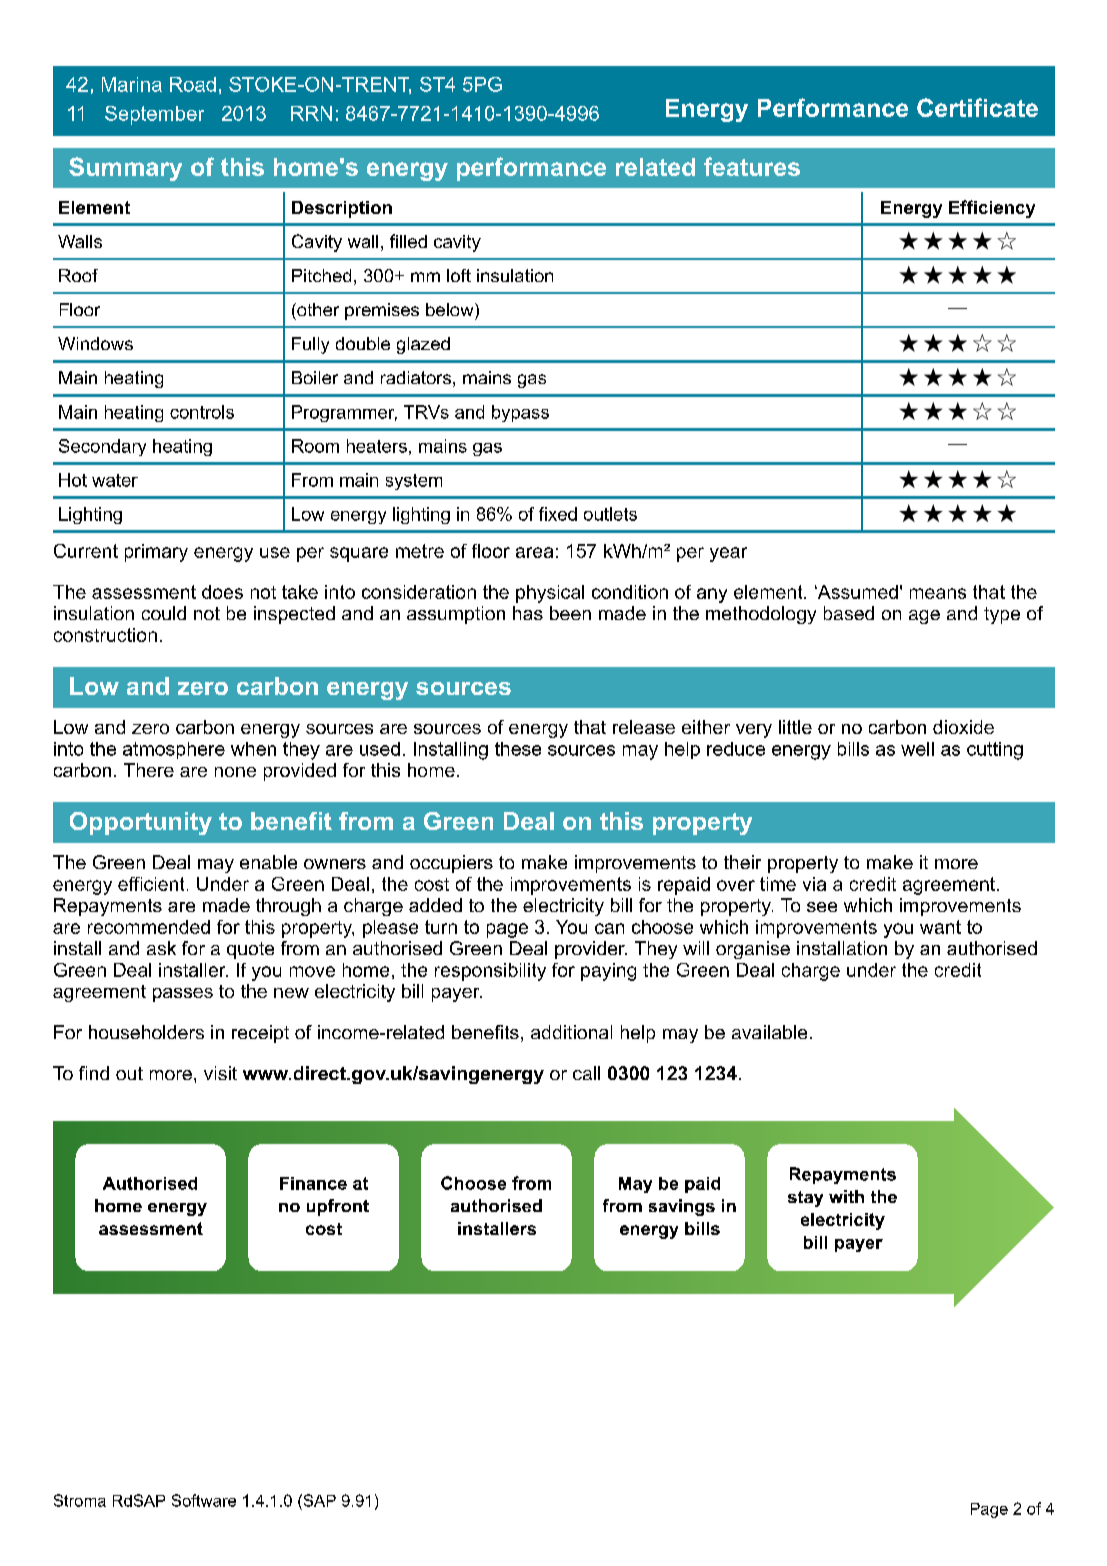 This screenshot has width=1107, height=1566. I want to click on bypass, so click(520, 413).
